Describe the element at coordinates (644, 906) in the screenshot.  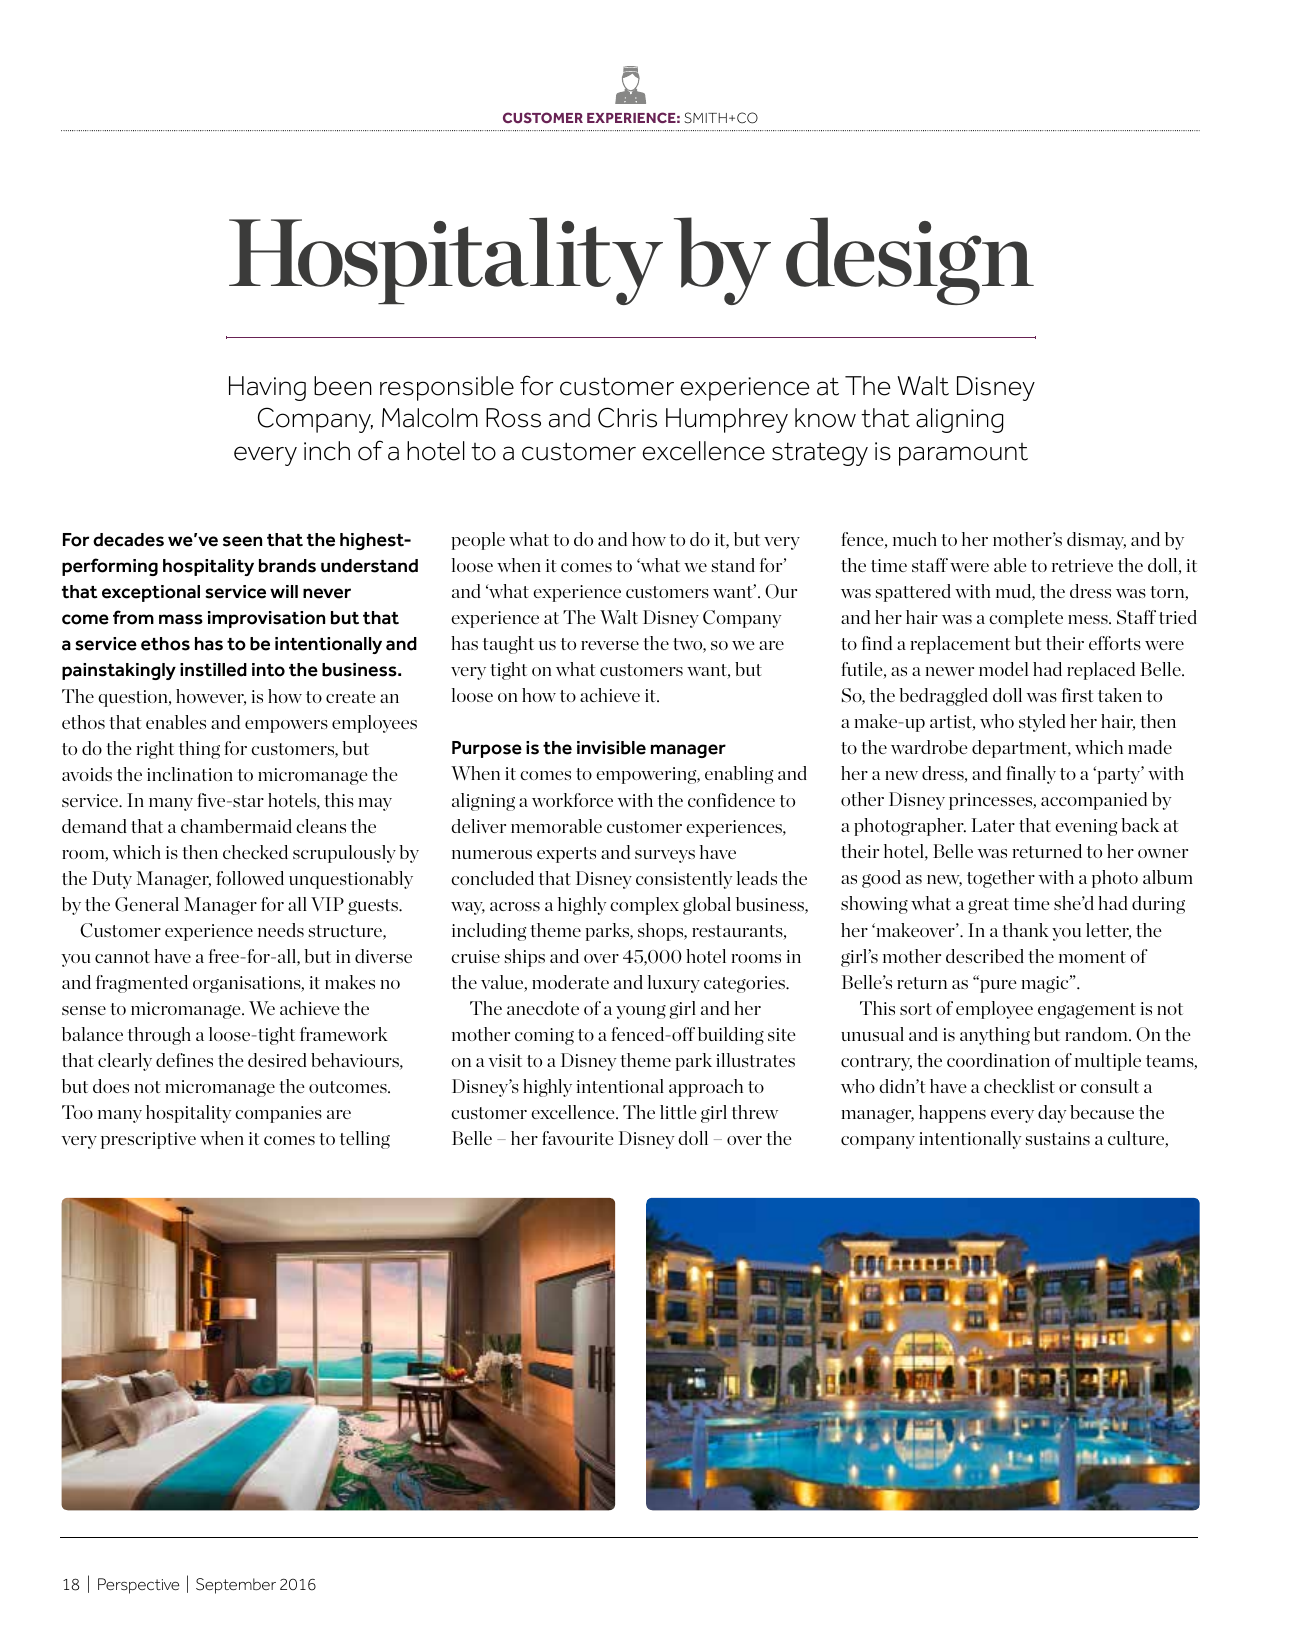
I see `complex` at that location.
